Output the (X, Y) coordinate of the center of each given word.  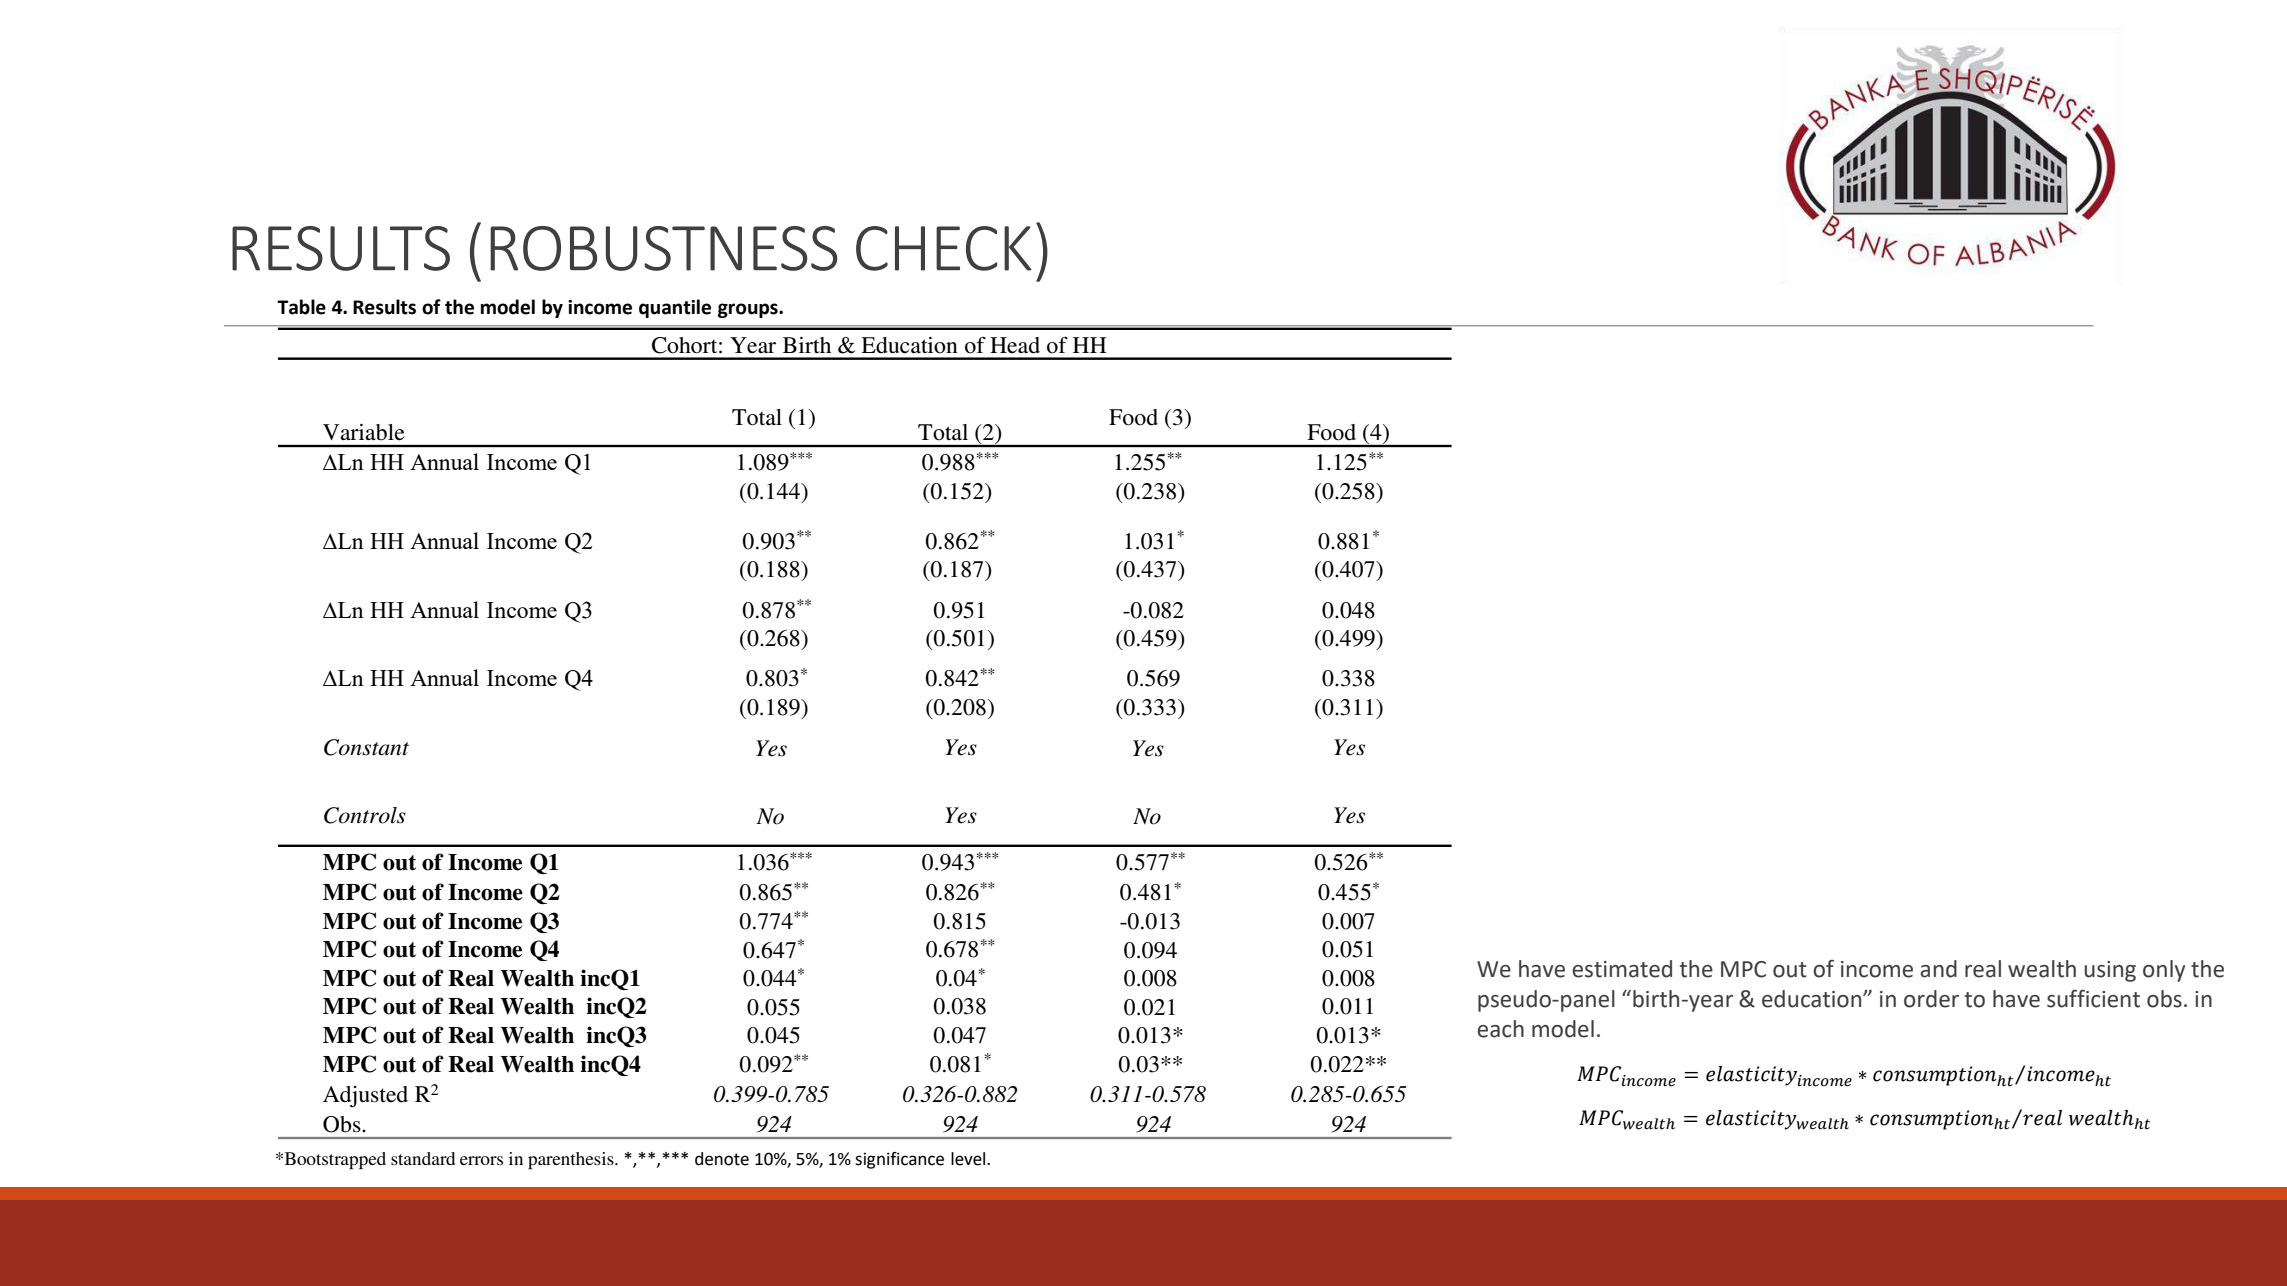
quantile (675, 308)
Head (1015, 345)
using (2110, 971)
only (2164, 971)
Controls (365, 815)
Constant (366, 747)
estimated (1622, 969)
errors (481, 1160)
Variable (364, 432)
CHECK (944, 248)
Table (301, 307)
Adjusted (365, 1096)
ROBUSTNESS (664, 248)
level (969, 1159)
